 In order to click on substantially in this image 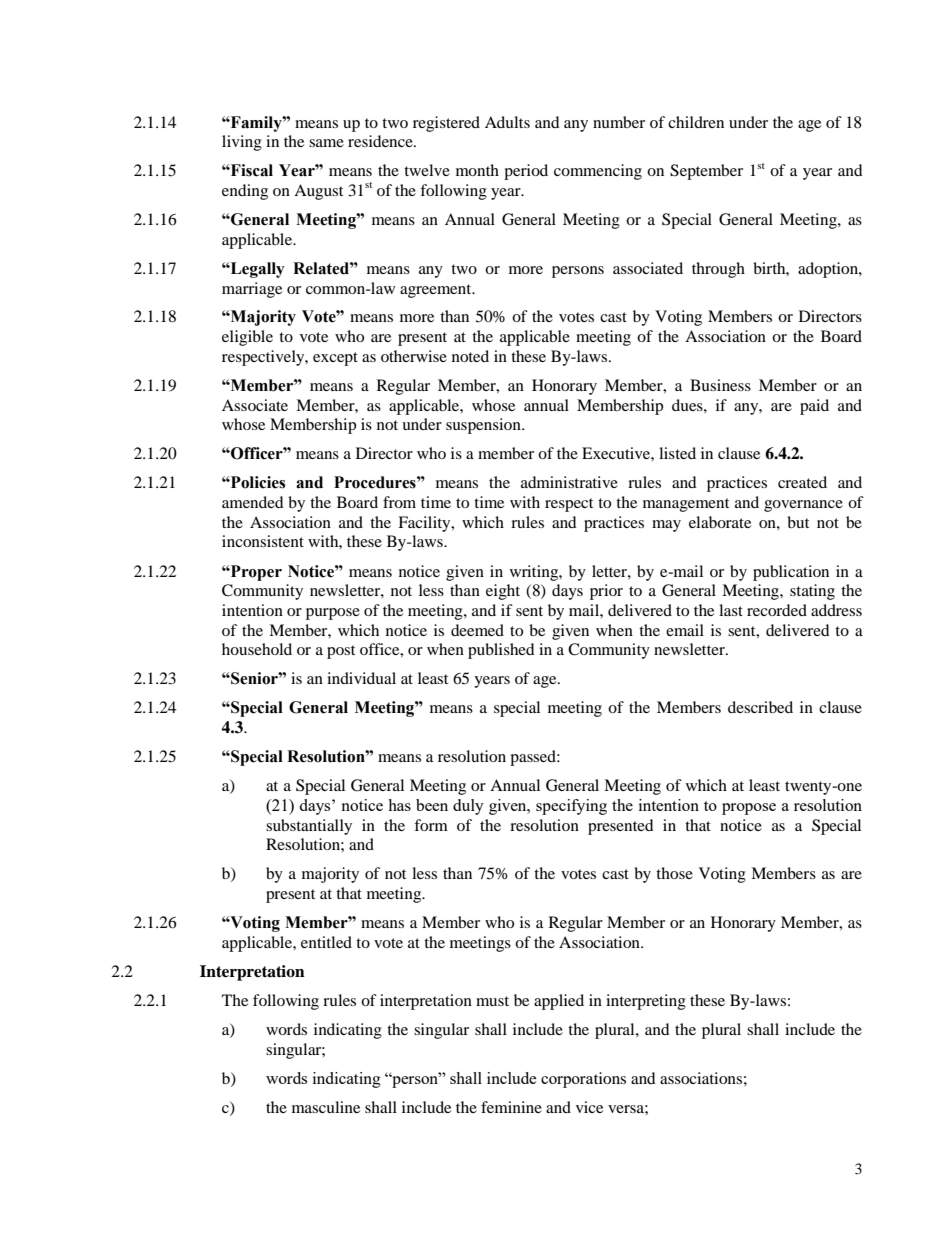, I will do `click(309, 827)`.
